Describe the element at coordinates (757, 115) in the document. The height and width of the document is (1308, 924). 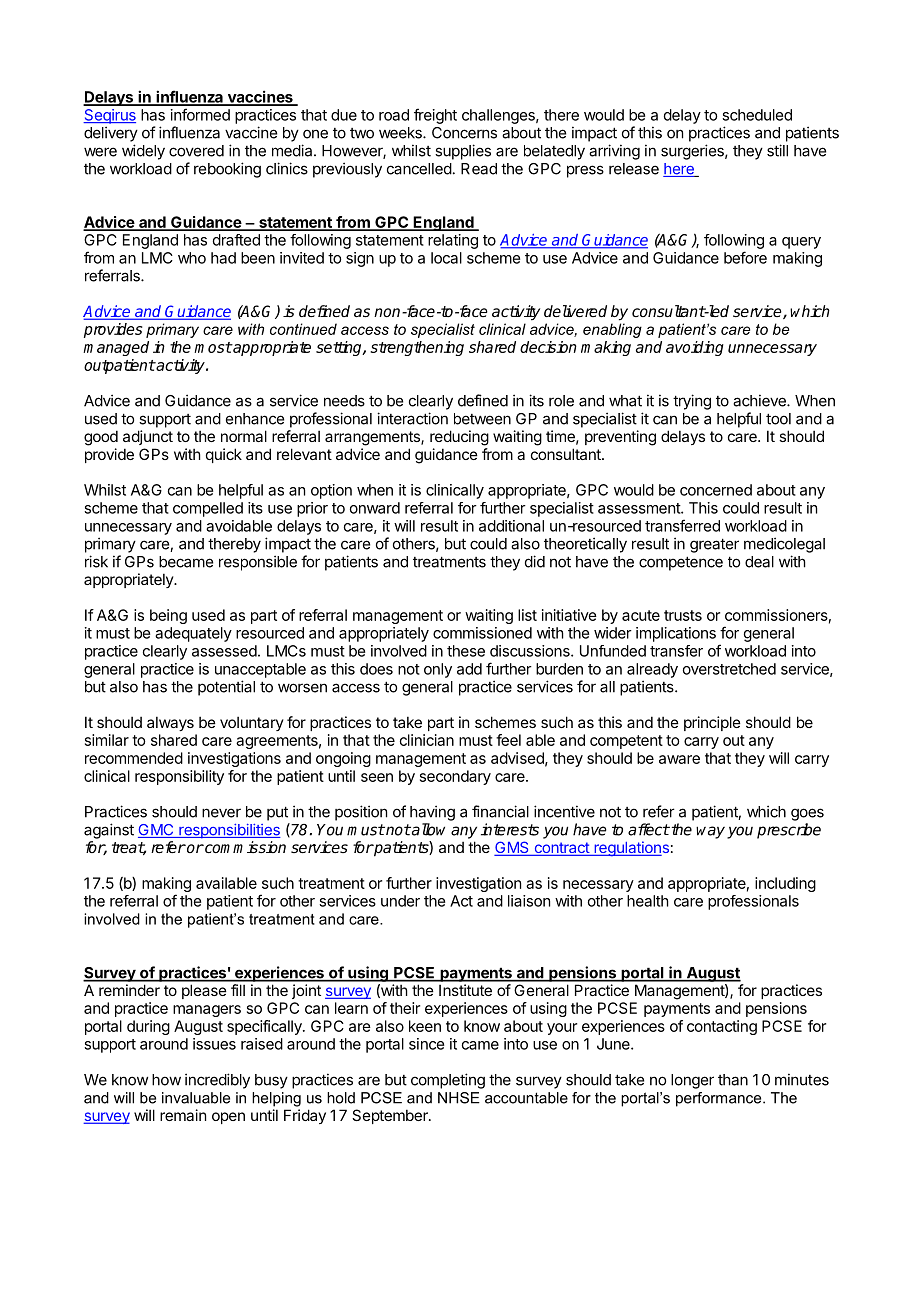
I see `scheduled` at that location.
